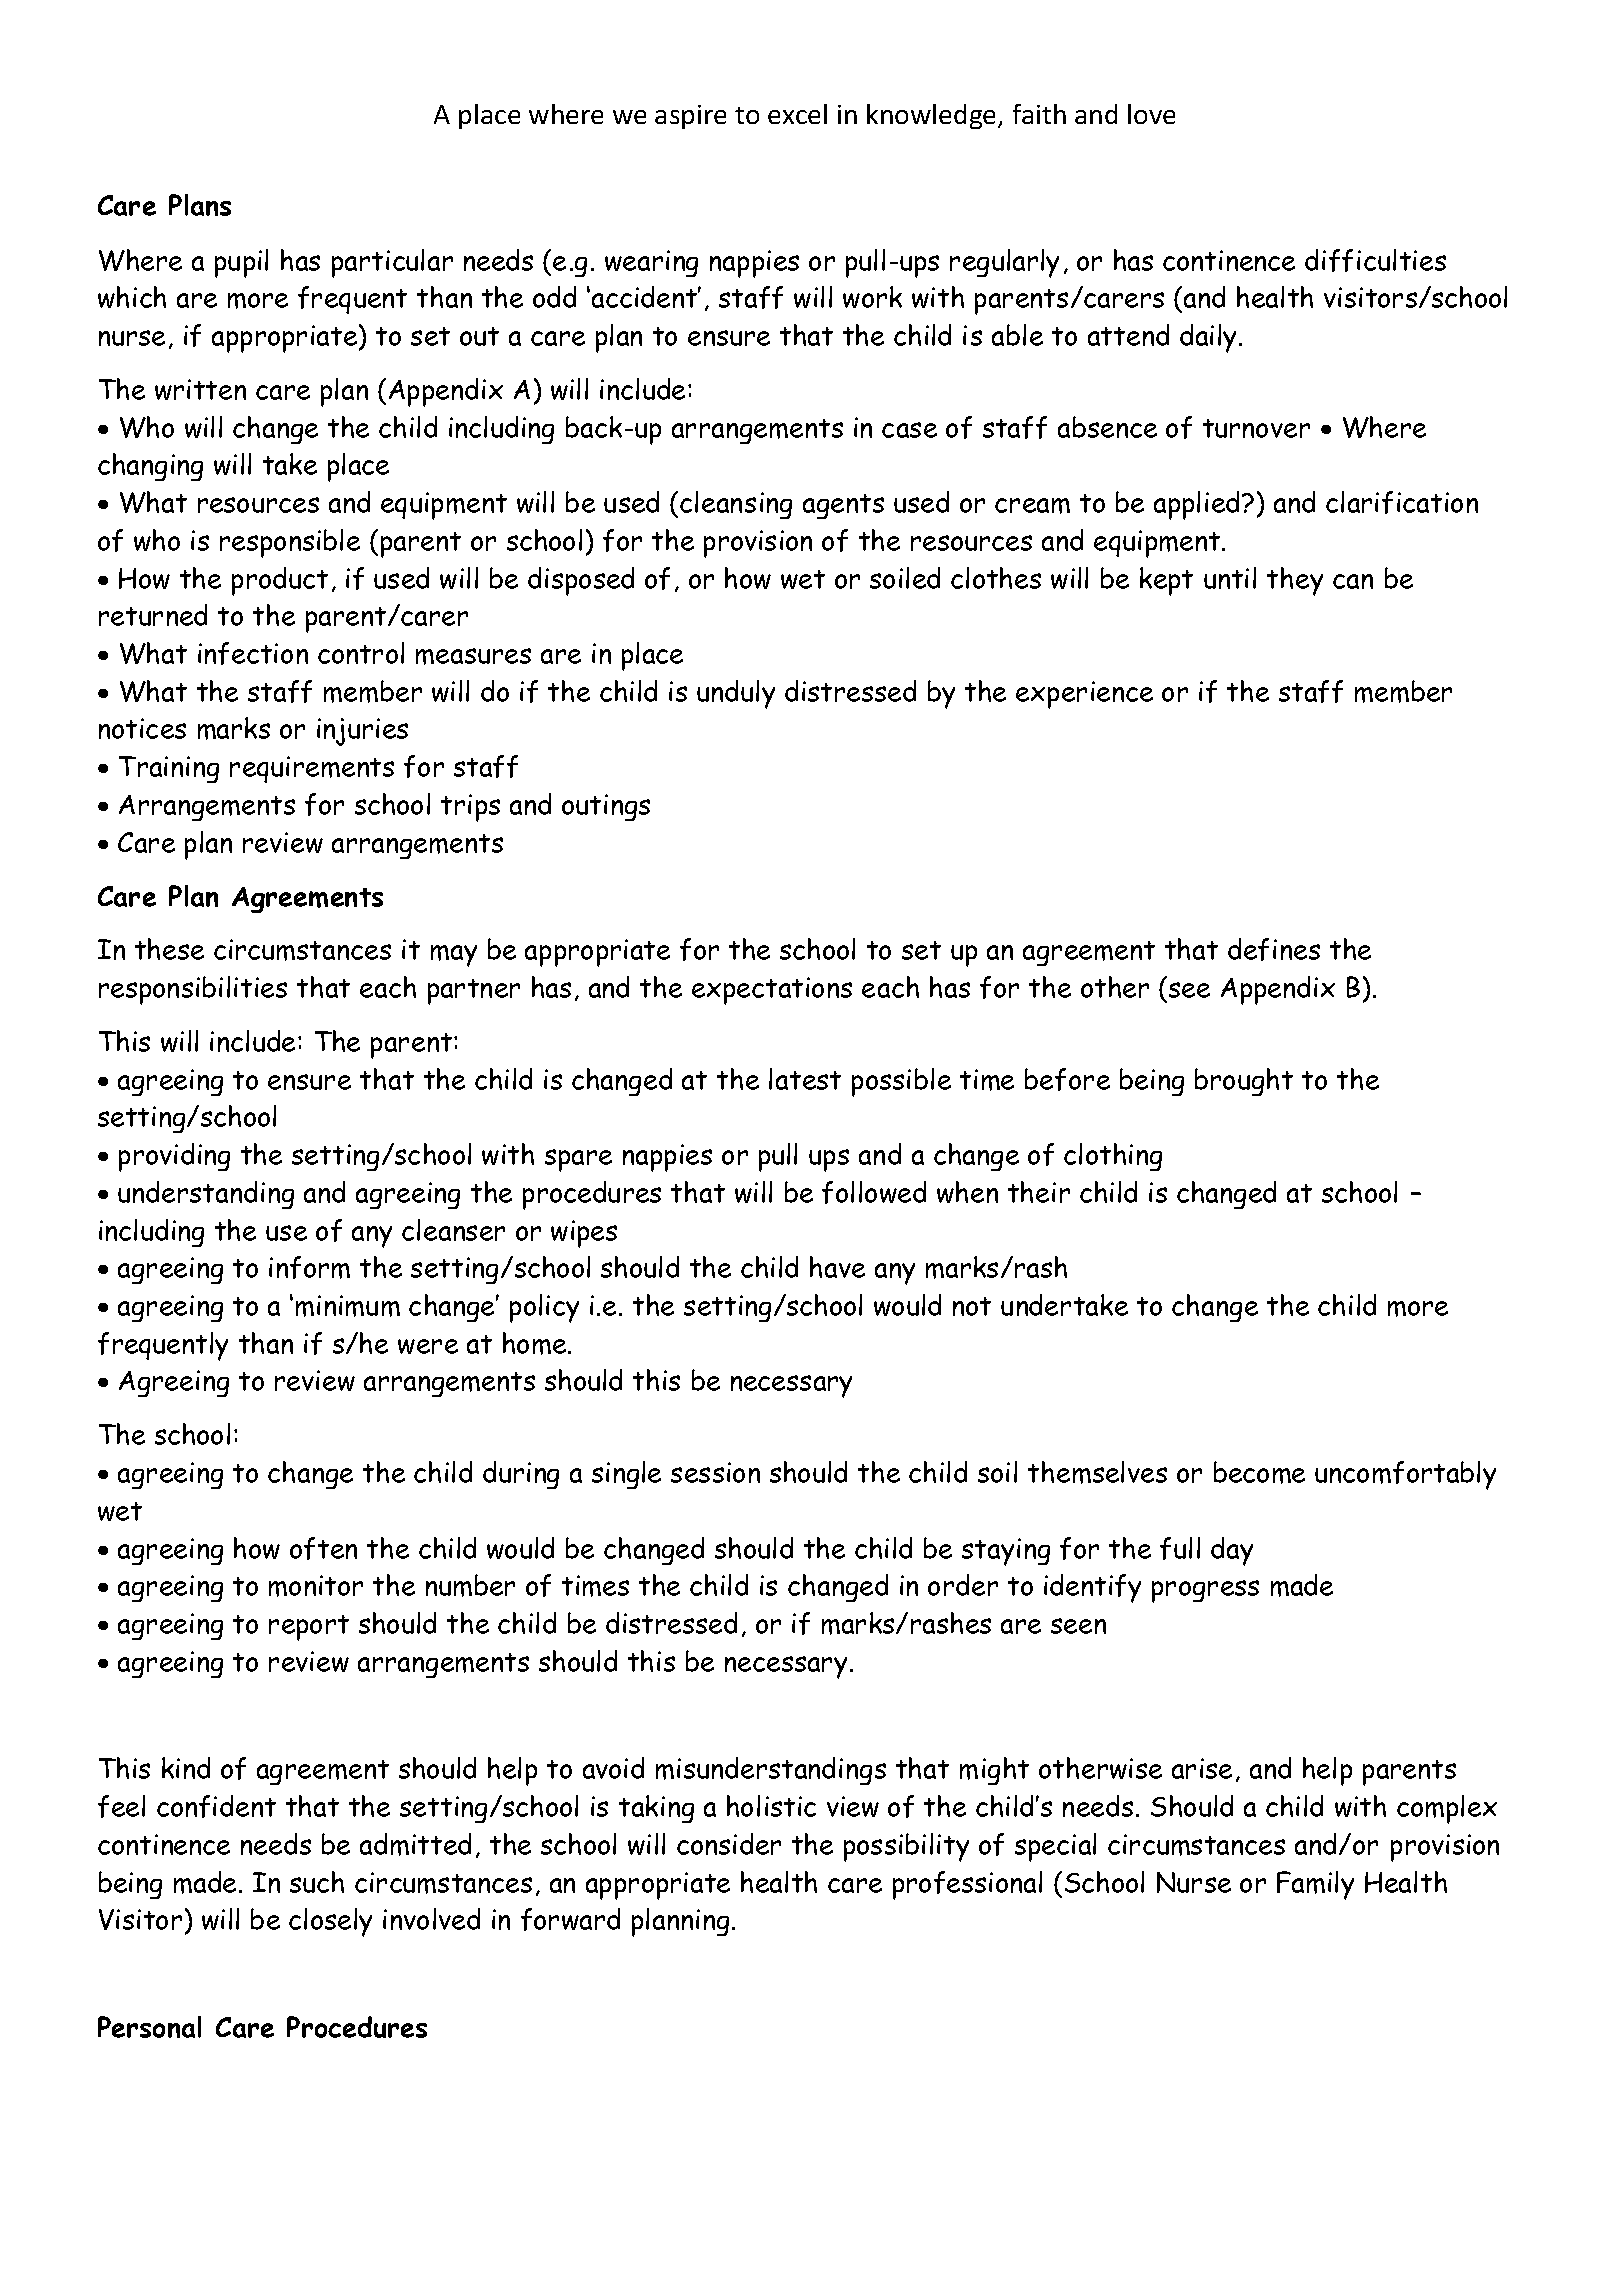  I want to click on have, so click(837, 1267).
